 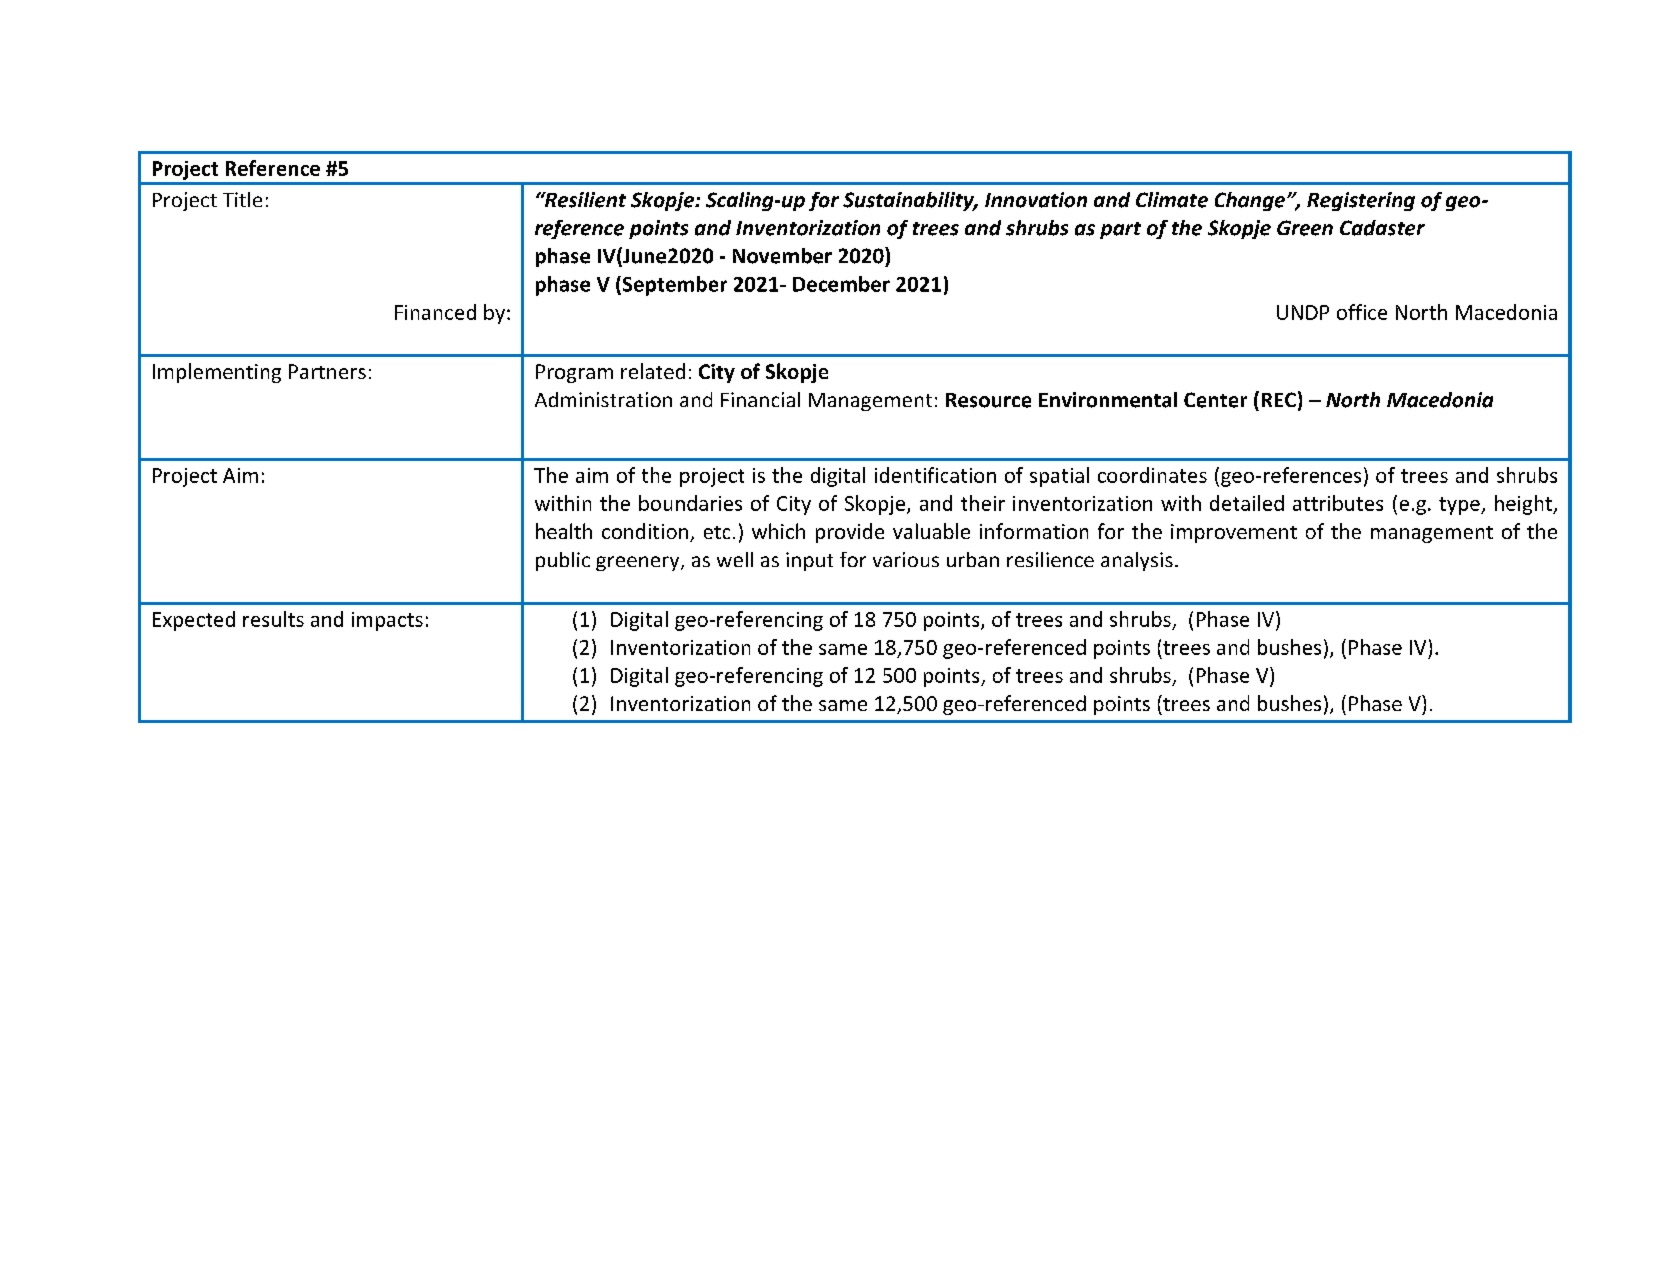 I want to click on impacts, so click(x=387, y=621).
